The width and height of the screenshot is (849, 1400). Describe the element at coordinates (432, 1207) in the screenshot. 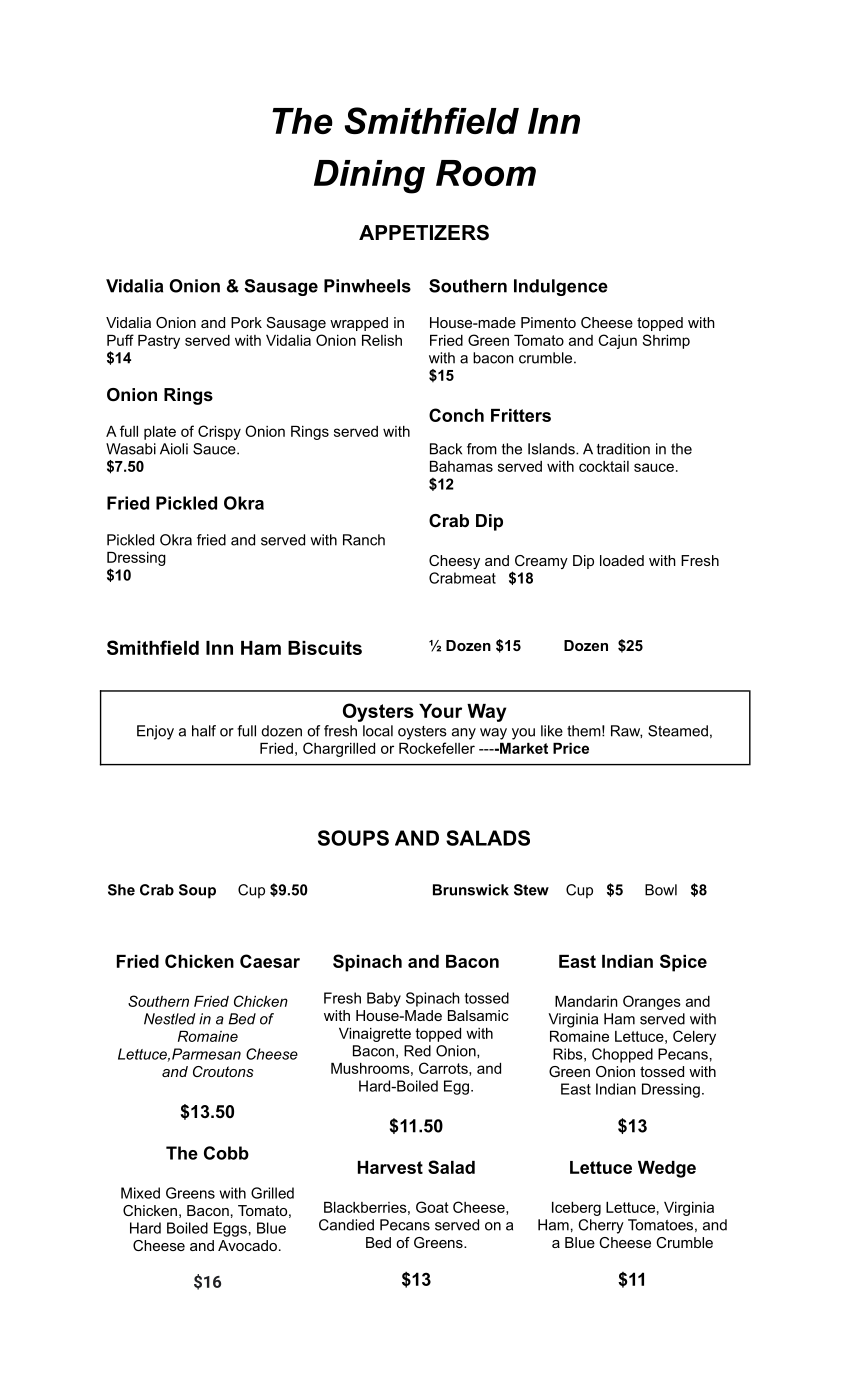

I see `Goat` at that location.
